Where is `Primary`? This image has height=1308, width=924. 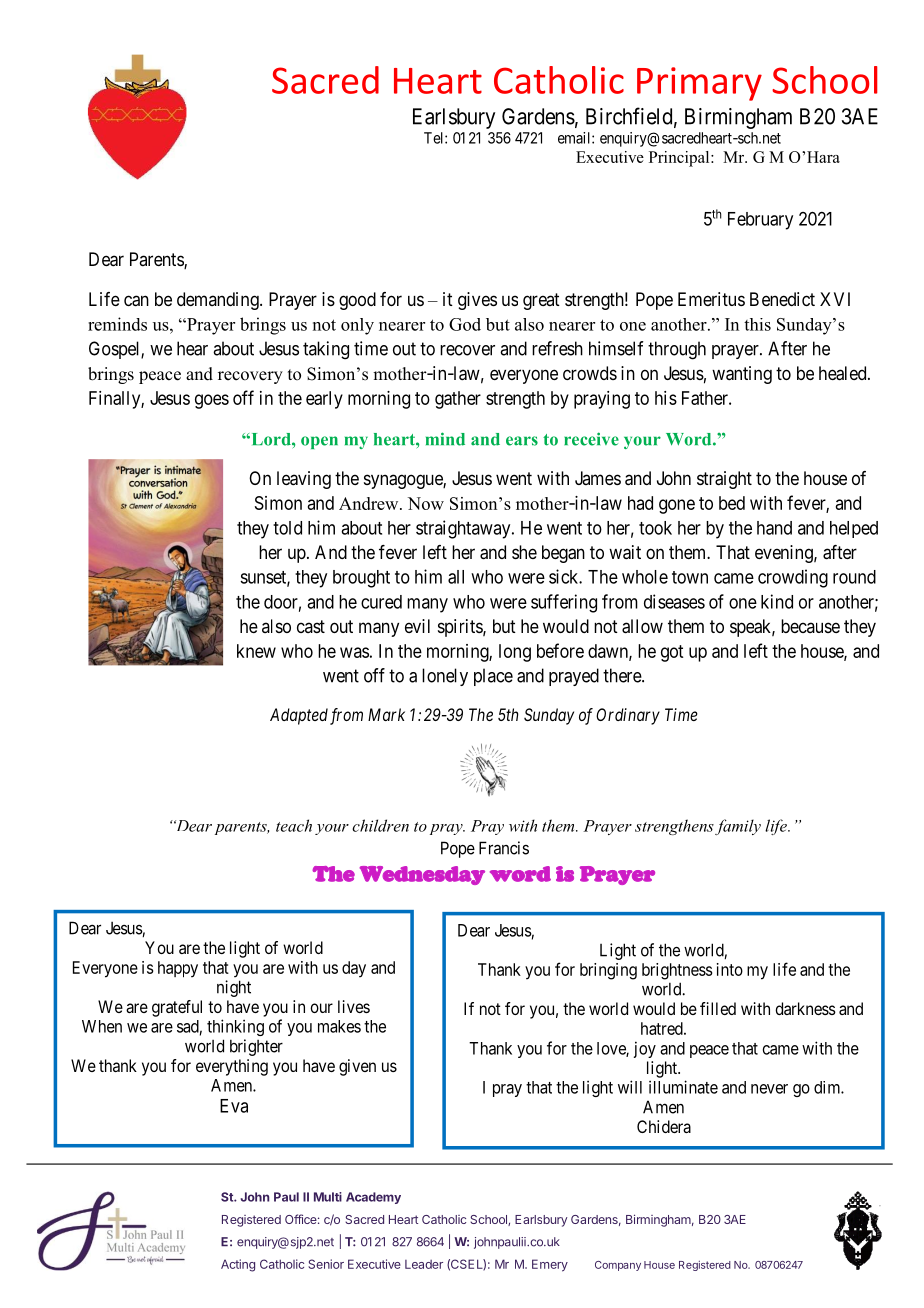
Primary is located at coordinates (699, 84).
